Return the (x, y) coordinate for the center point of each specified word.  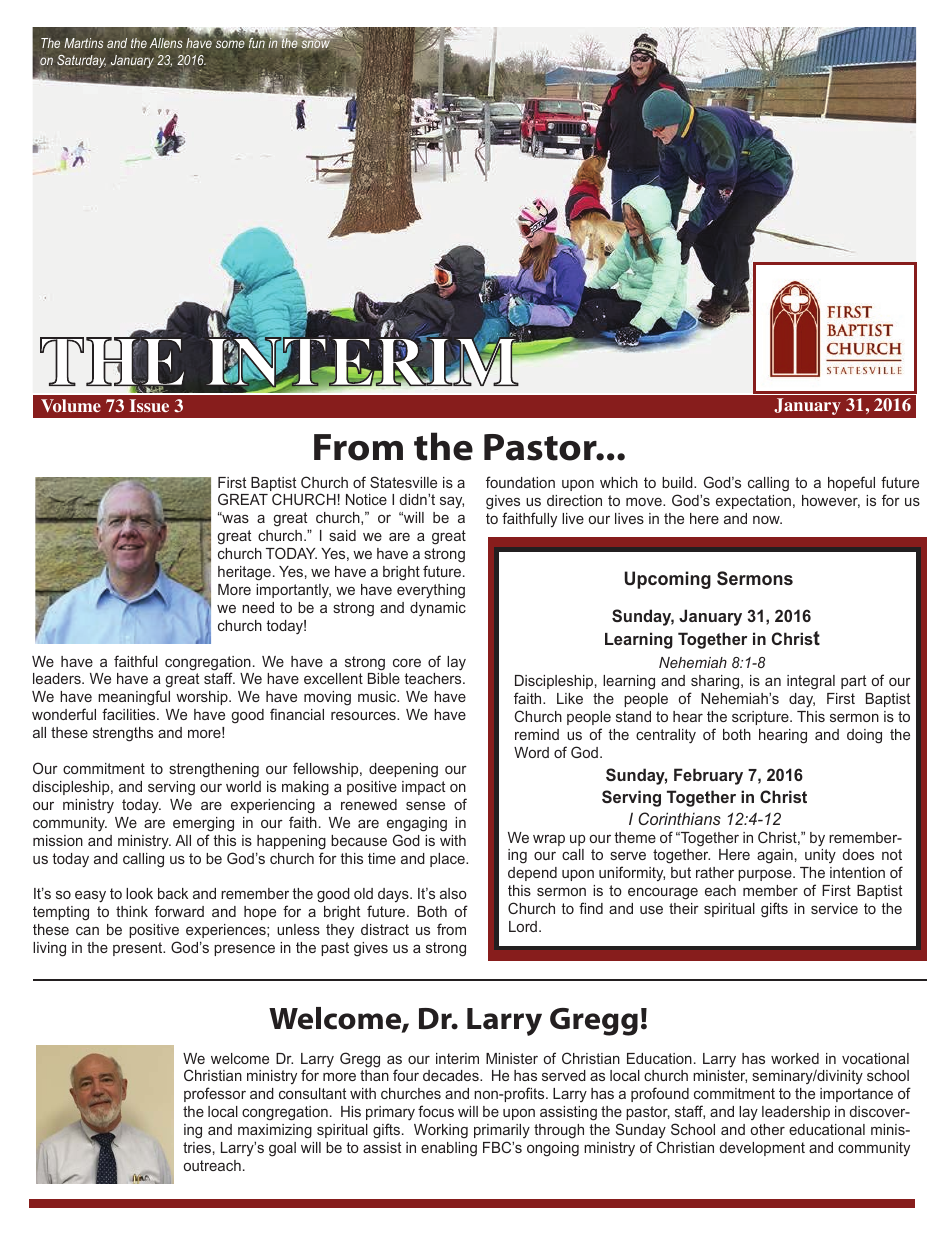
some (230, 44)
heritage (244, 573)
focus (436, 1111)
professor (215, 1094)
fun (257, 42)
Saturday (81, 61)
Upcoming (667, 580)
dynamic (438, 609)
